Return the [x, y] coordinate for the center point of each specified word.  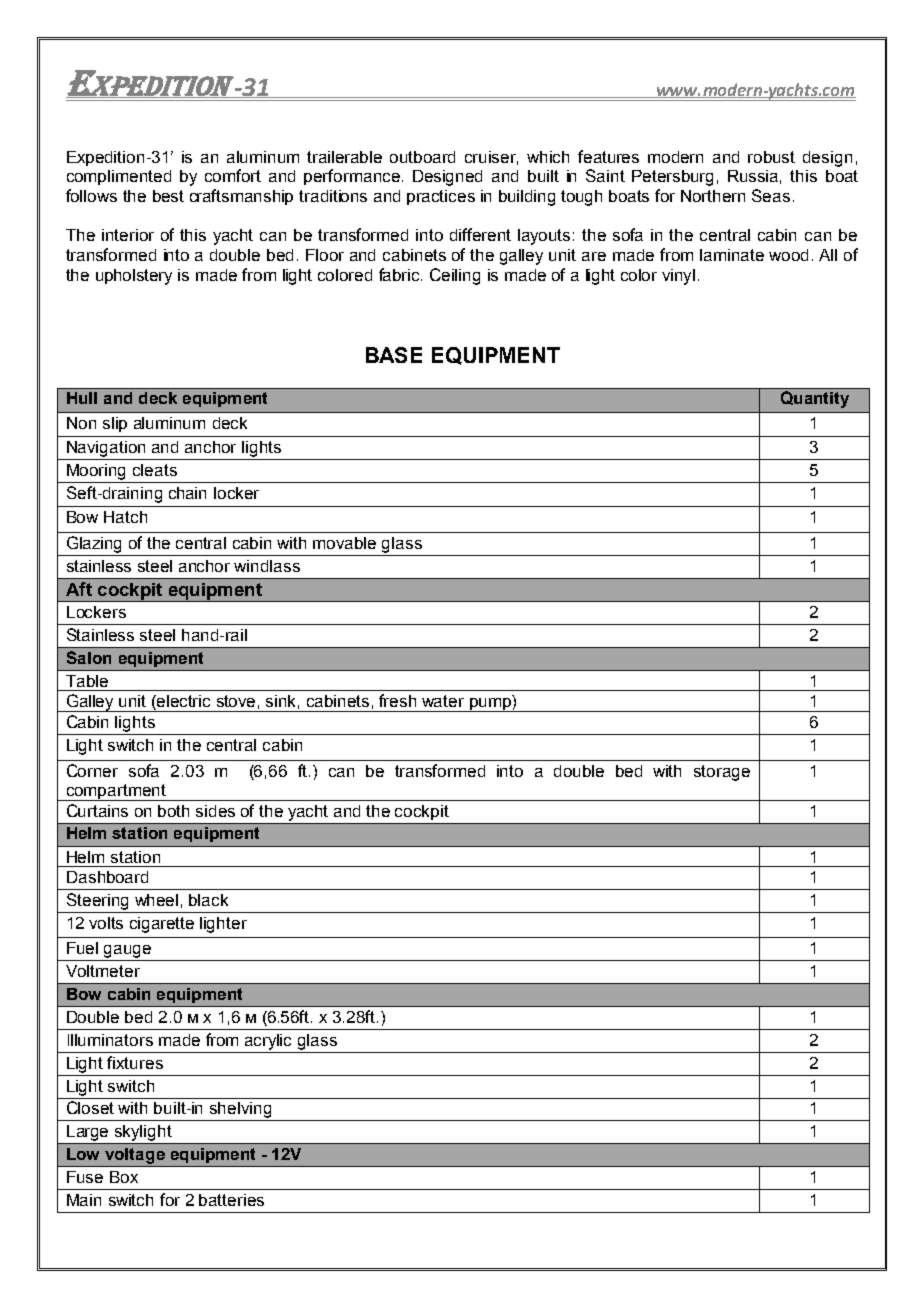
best [168, 196]
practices [441, 197]
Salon [89, 657]
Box [124, 1177]
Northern [713, 196]
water [443, 701]
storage [722, 773]
